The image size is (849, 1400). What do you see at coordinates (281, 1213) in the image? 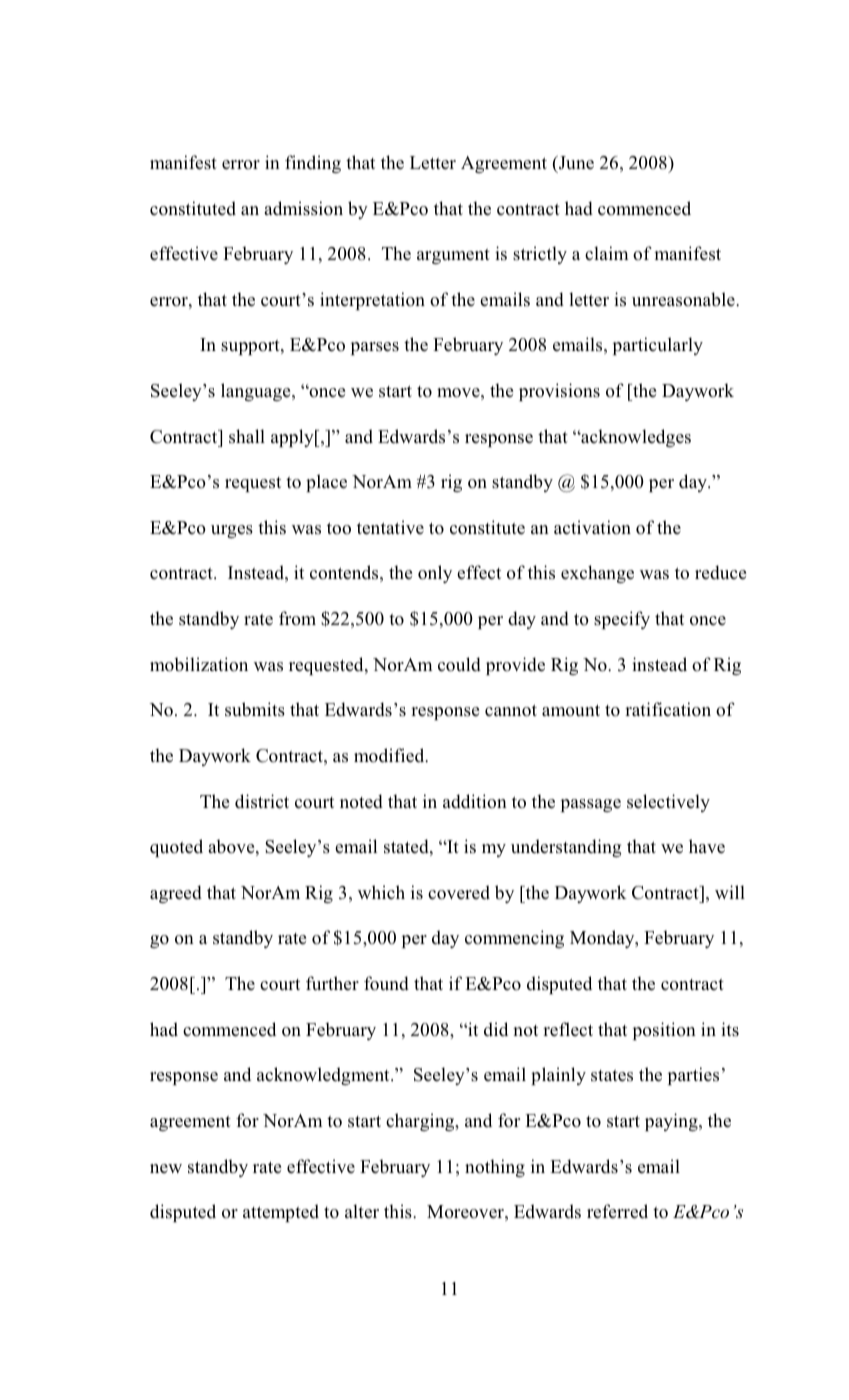
I see `attempted` at bounding box center [281, 1213].
